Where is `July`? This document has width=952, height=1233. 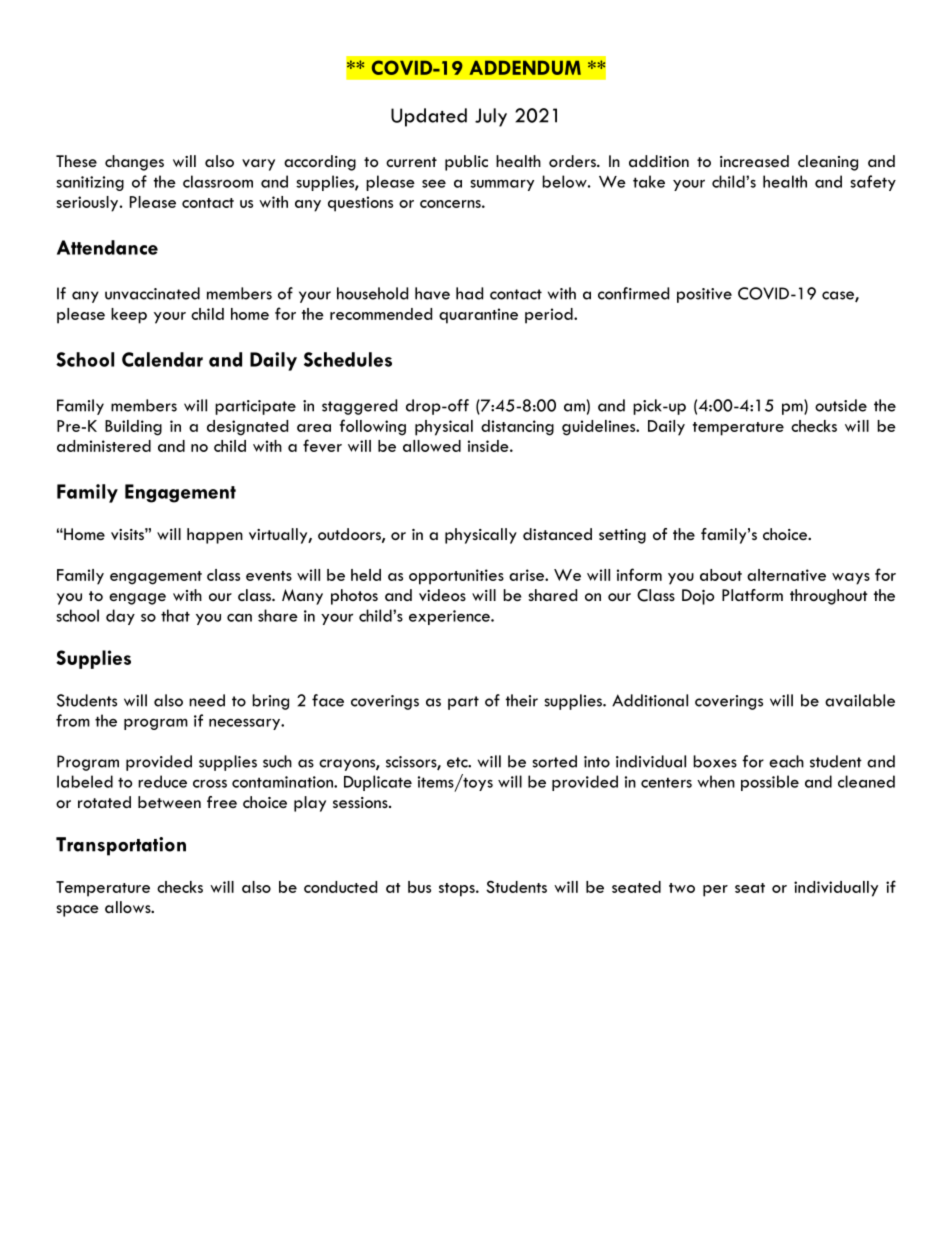
July is located at coordinates (491, 117).
